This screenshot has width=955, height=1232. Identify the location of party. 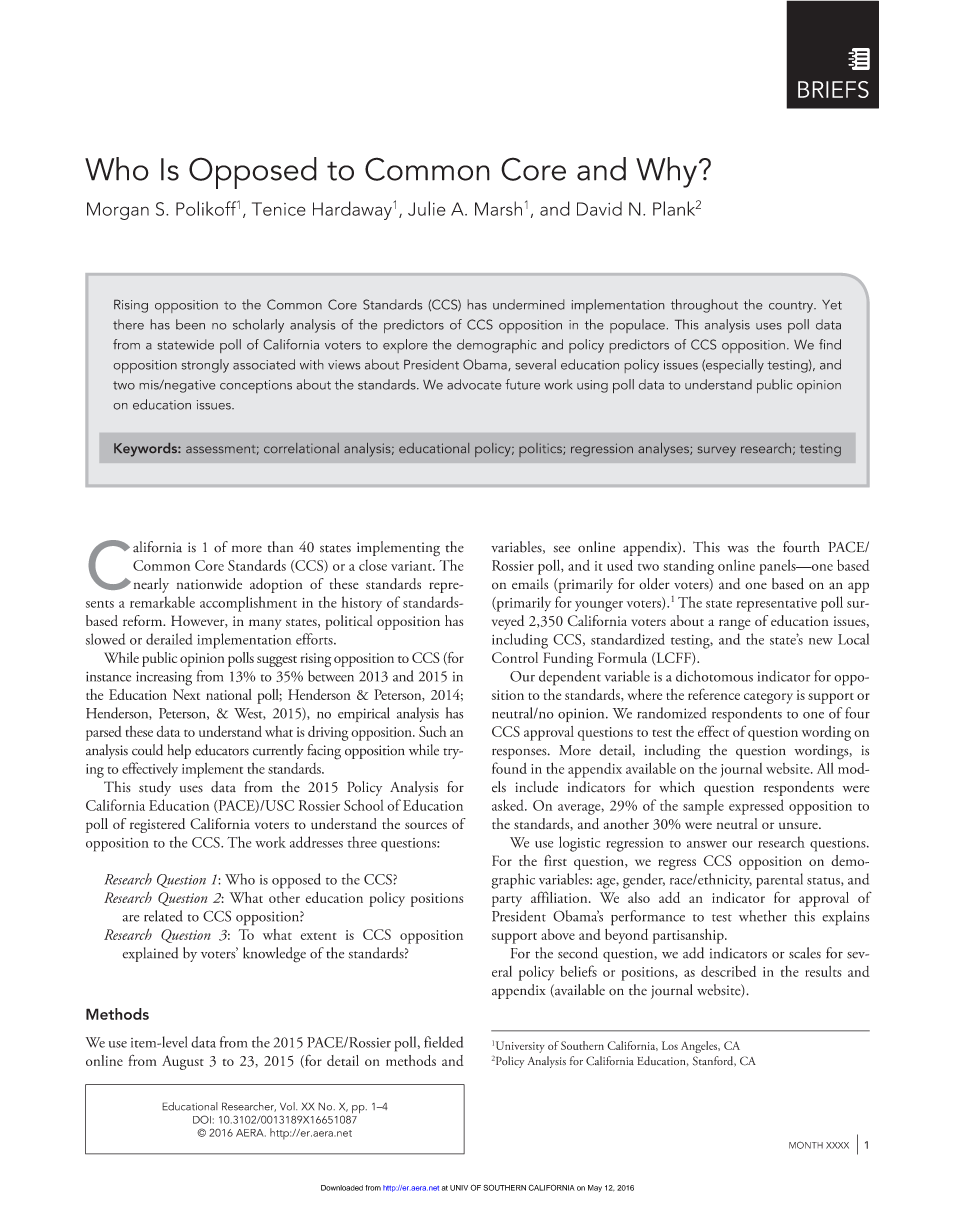
(507, 901).
